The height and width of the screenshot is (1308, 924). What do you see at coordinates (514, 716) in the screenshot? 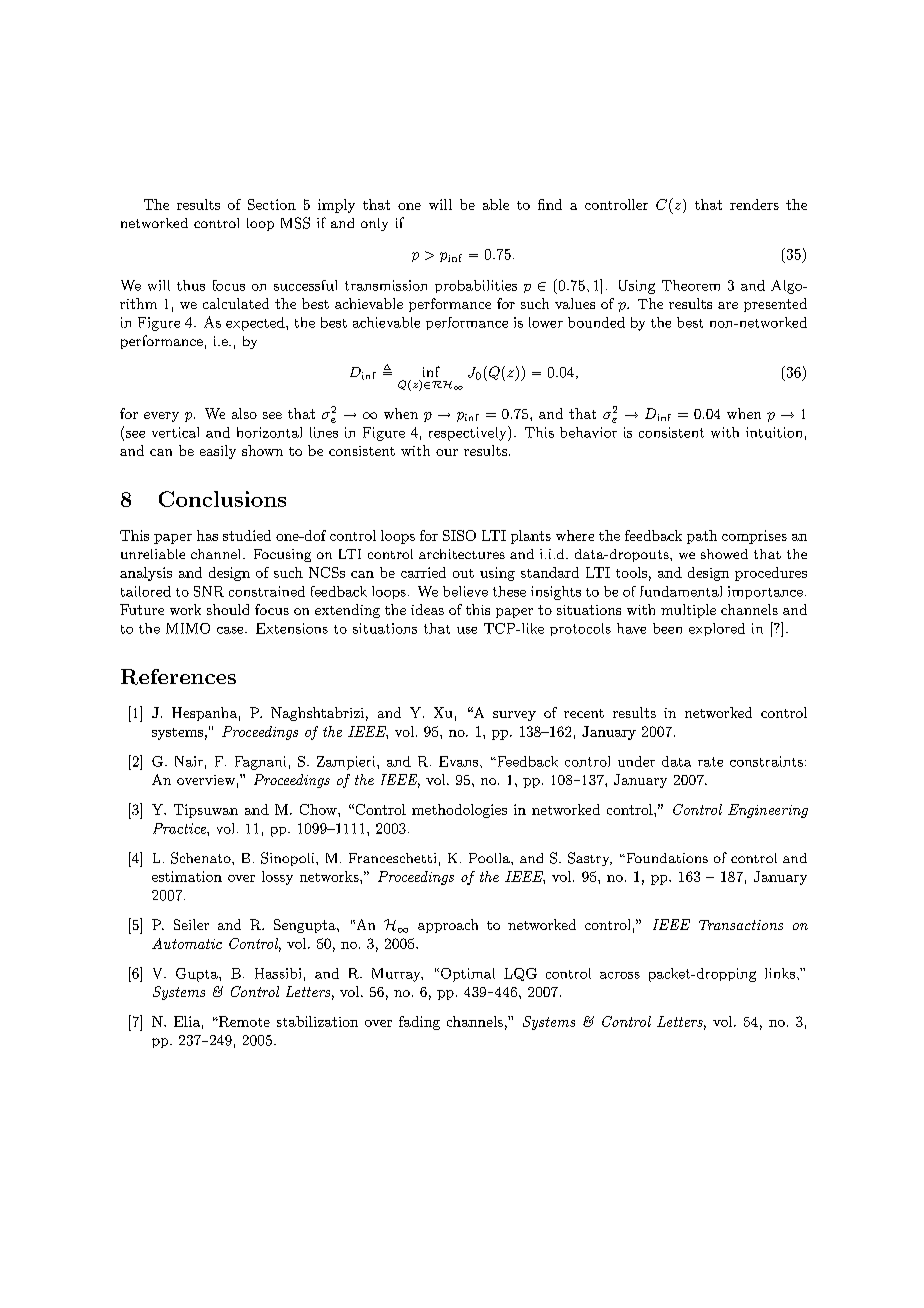
I see `survey` at bounding box center [514, 716].
